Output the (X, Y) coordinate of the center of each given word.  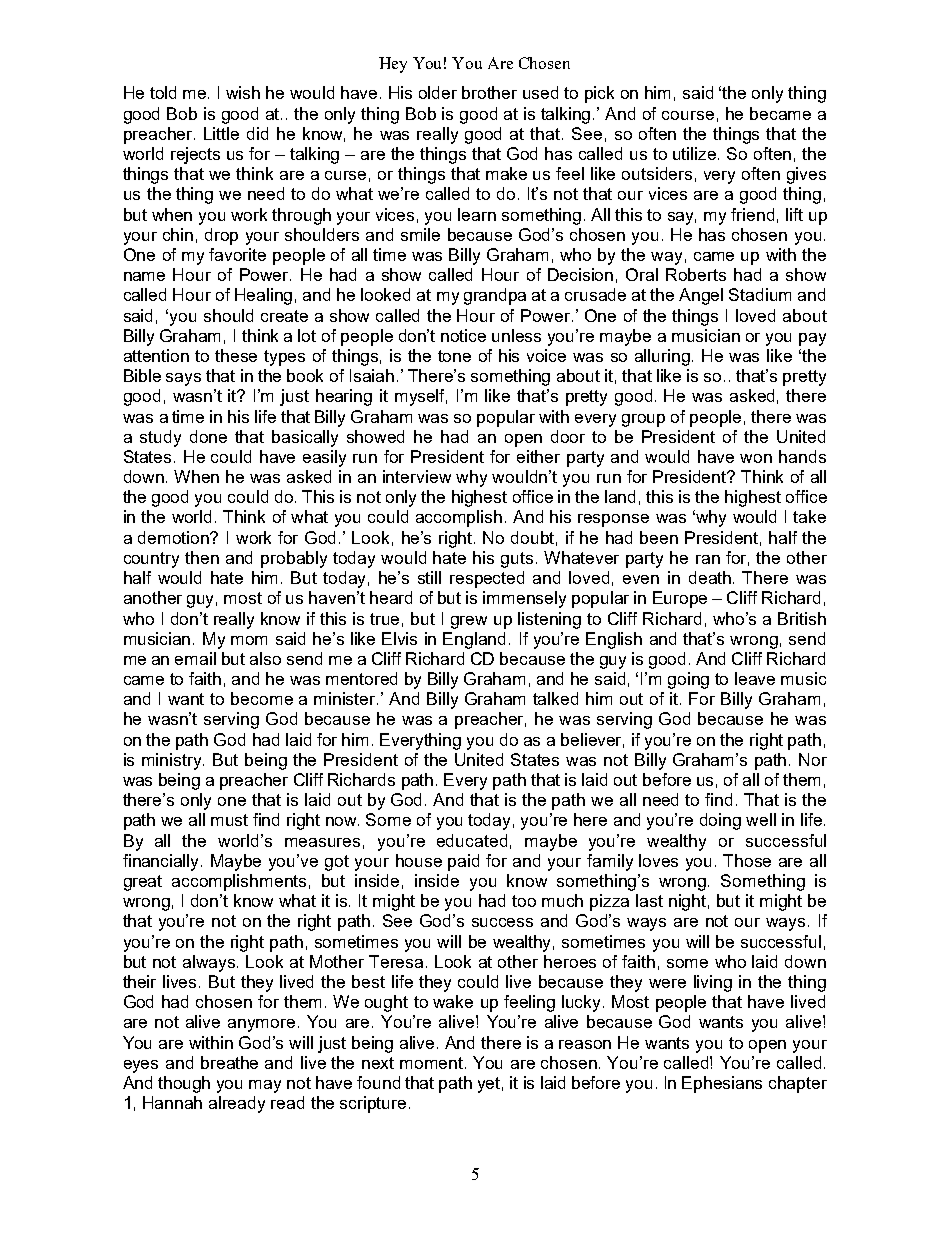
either (538, 456)
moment (433, 1063)
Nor (813, 759)
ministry (173, 761)
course (688, 115)
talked (555, 698)
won (756, 458)
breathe (229, 1062)
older (438, 92)
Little (221, 133)
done (208, 436)
